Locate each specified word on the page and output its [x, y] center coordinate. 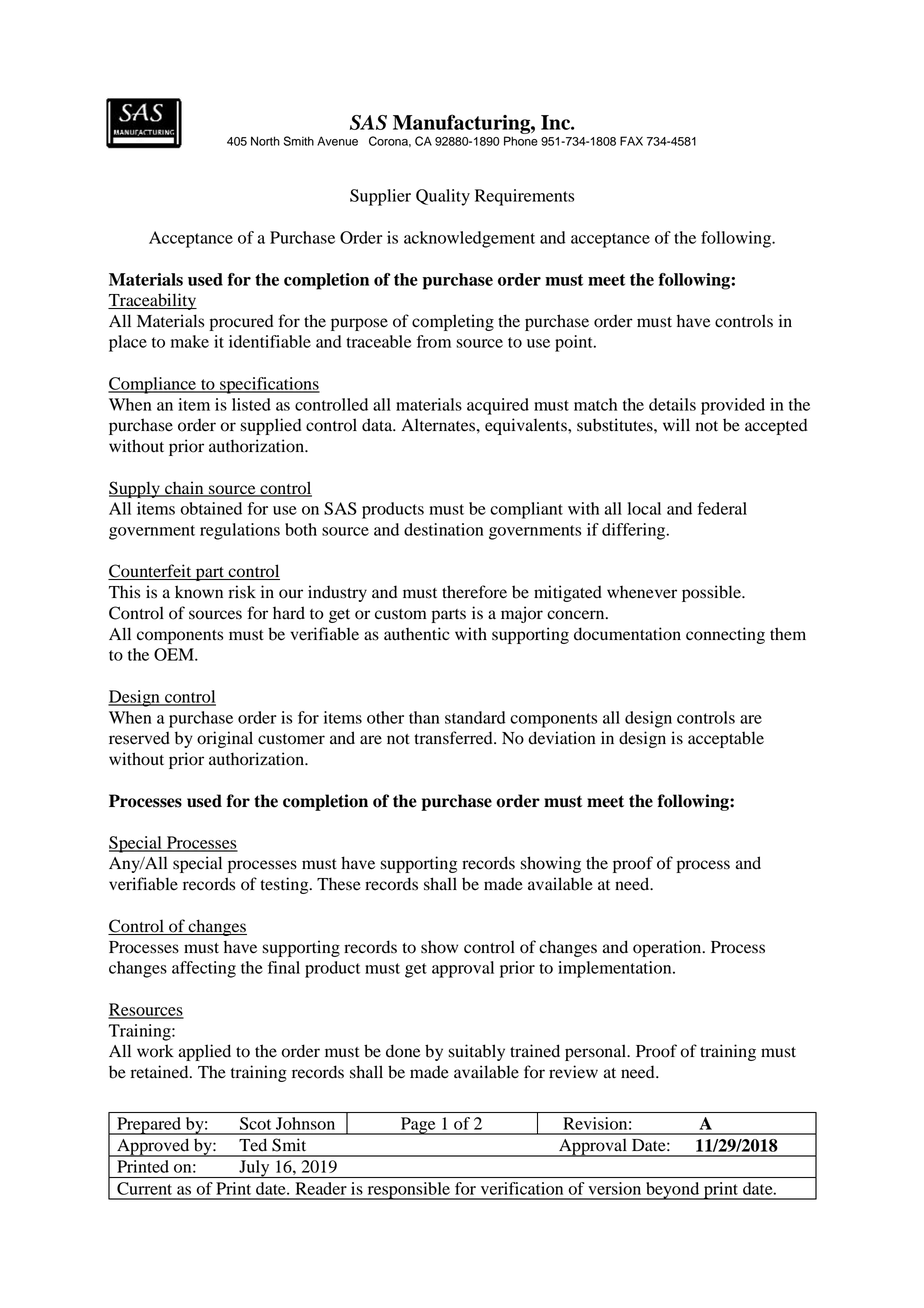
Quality [443, 197]
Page [418, 1126]
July [254, 1169]
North [265, 141]
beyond [673, 1191]
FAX [631, 141]
